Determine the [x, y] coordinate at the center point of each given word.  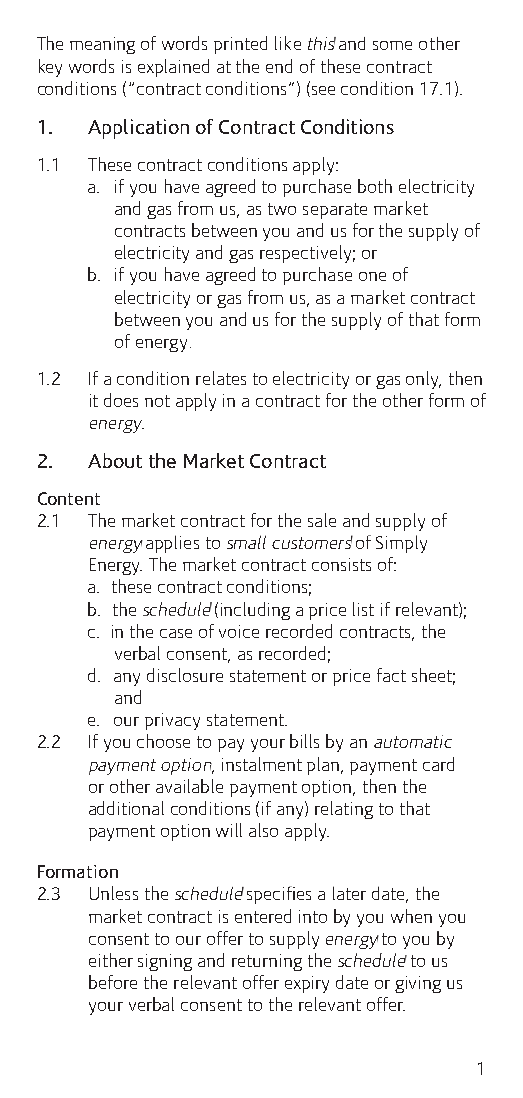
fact [391, 675]
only [423, 380]
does [121, 400]
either [111, 960]
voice [239, 631]
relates [221, 378]
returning [267, 962]
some [392, 45]
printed [240, 45]
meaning [102, 45]
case [176, 633]
